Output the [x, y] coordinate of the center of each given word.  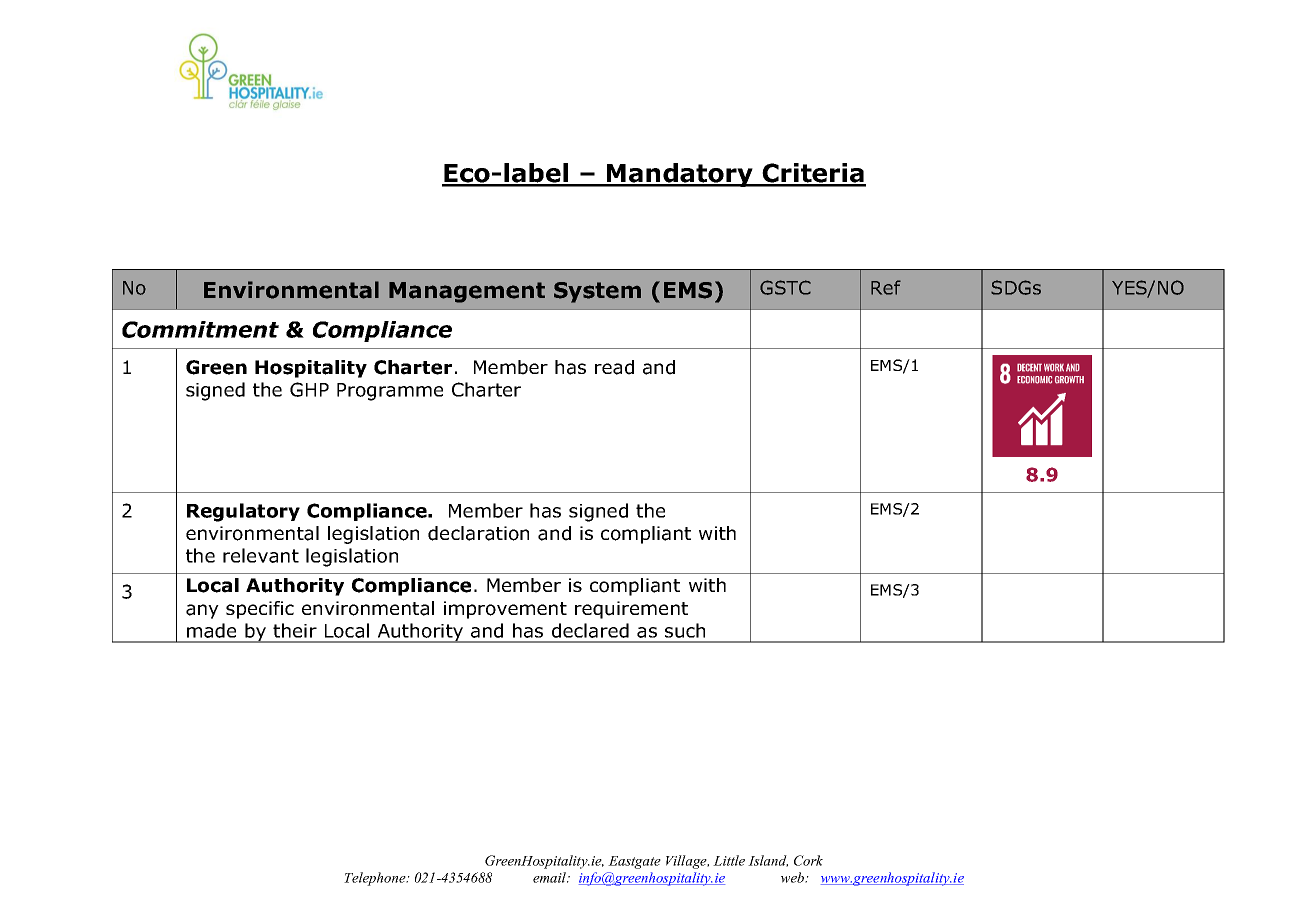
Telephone [376, 879]
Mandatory [680, 175]
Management [467, 292]
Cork [808, 860]
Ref [886, 287]
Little [729, 860]
